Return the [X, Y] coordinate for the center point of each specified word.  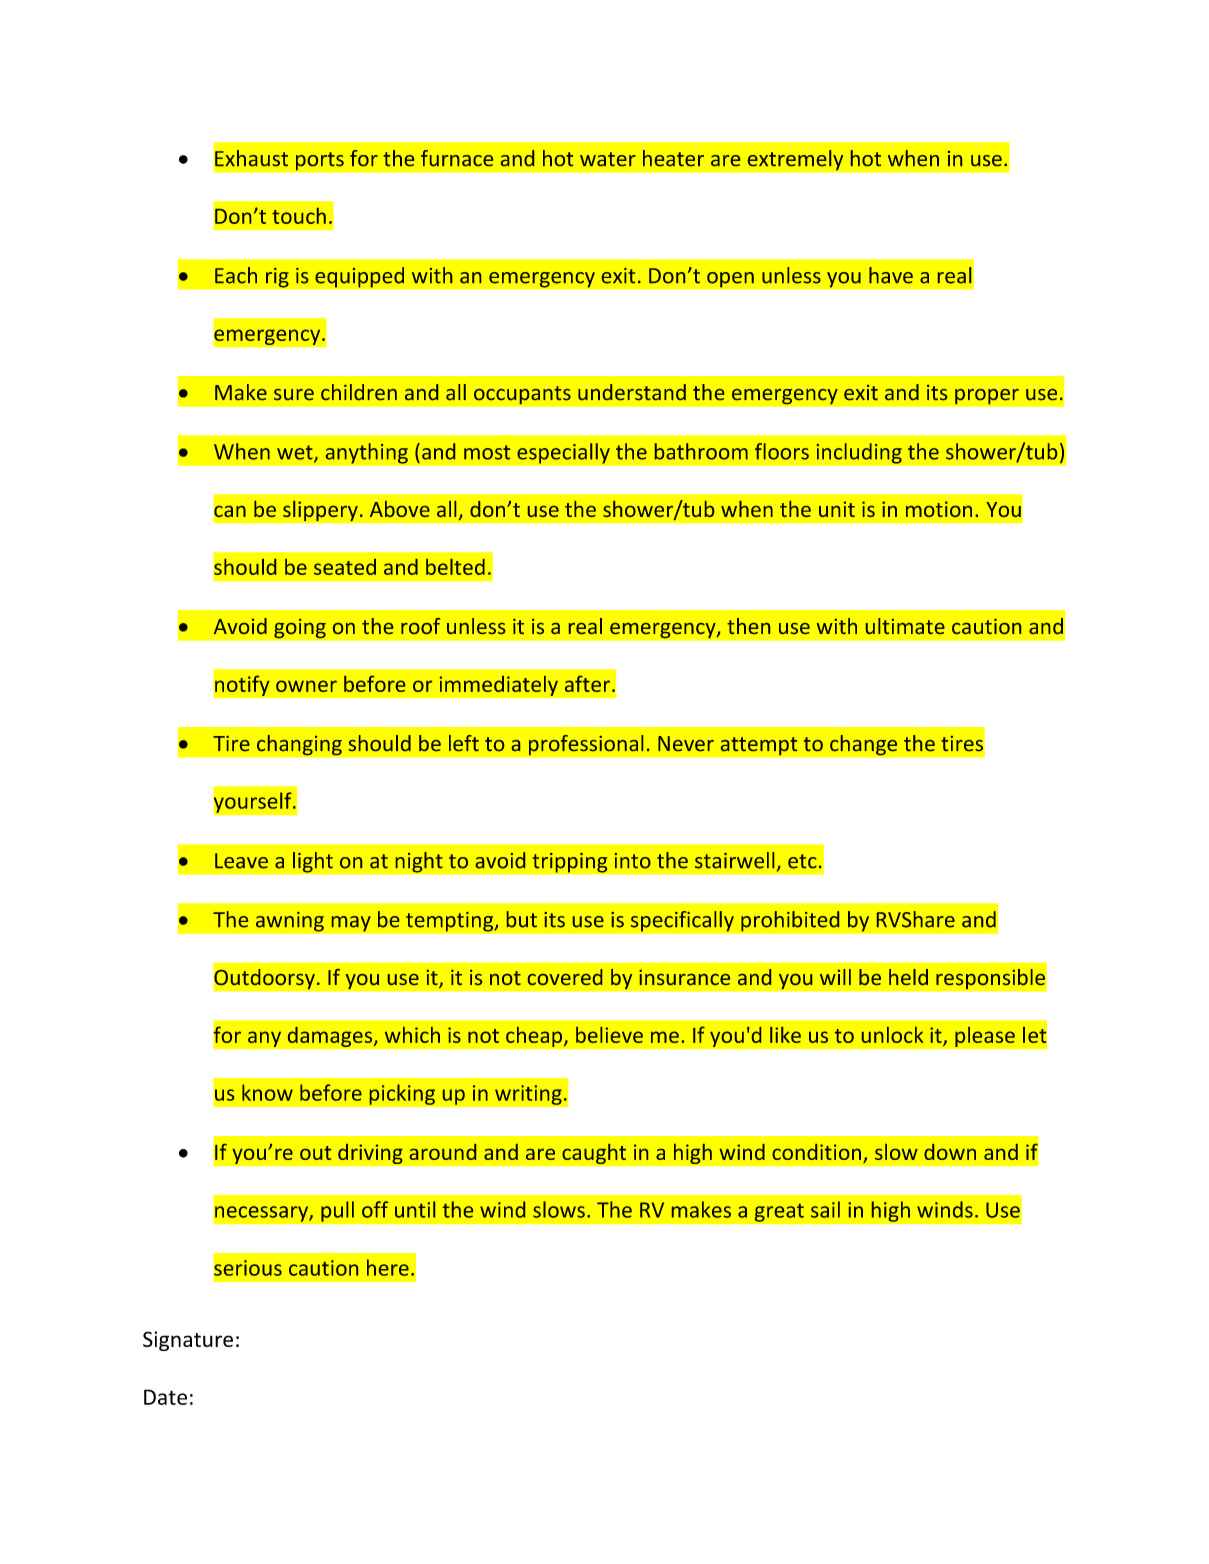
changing [299, 745]
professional [586, 745]
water [608, 159]
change [863, 745]
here [388, 1267]
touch [299, 216]
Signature [188, 1341]
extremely [795, 160]
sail [825, 1209]
